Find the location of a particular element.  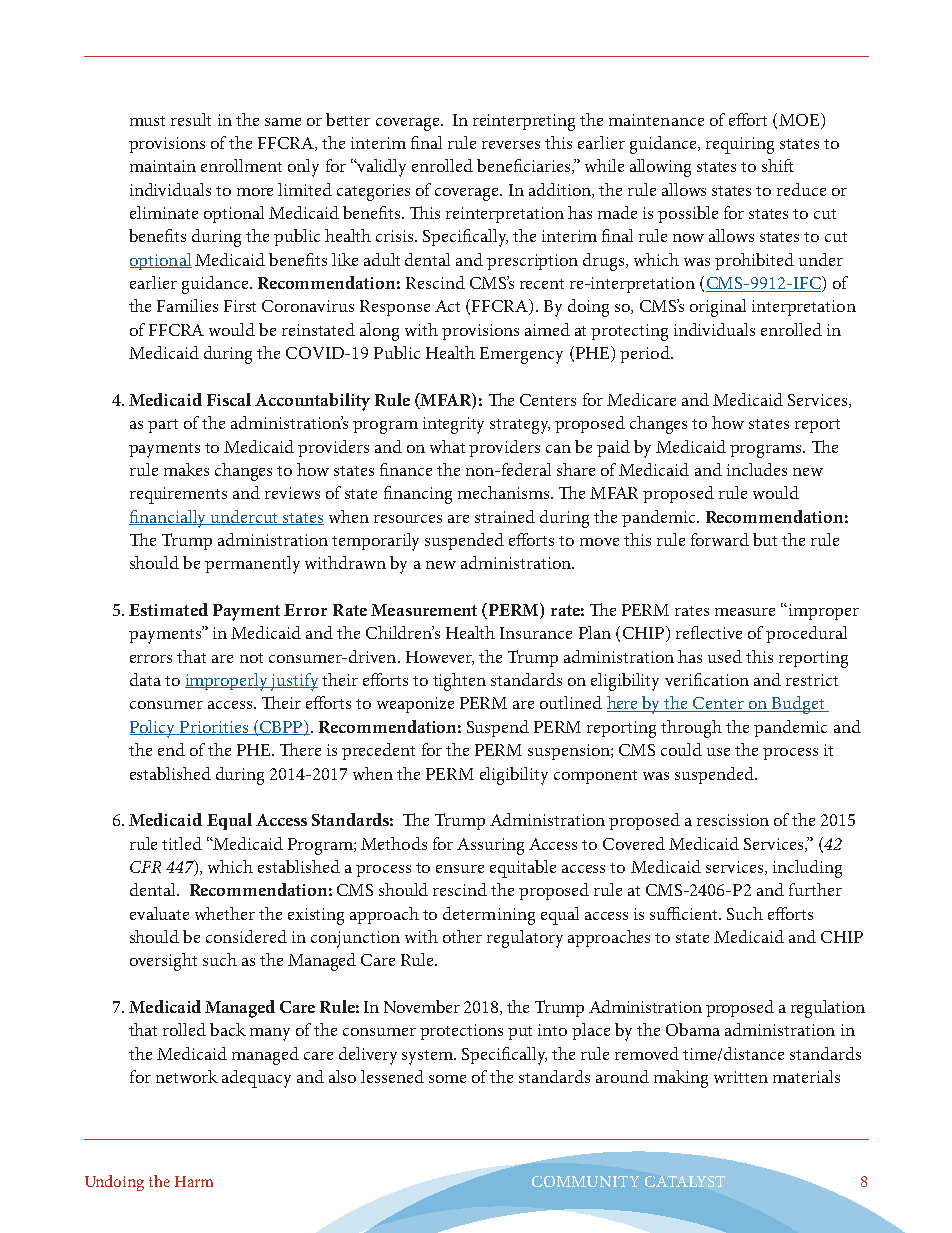

some is located at coordinates (447, 1079).
